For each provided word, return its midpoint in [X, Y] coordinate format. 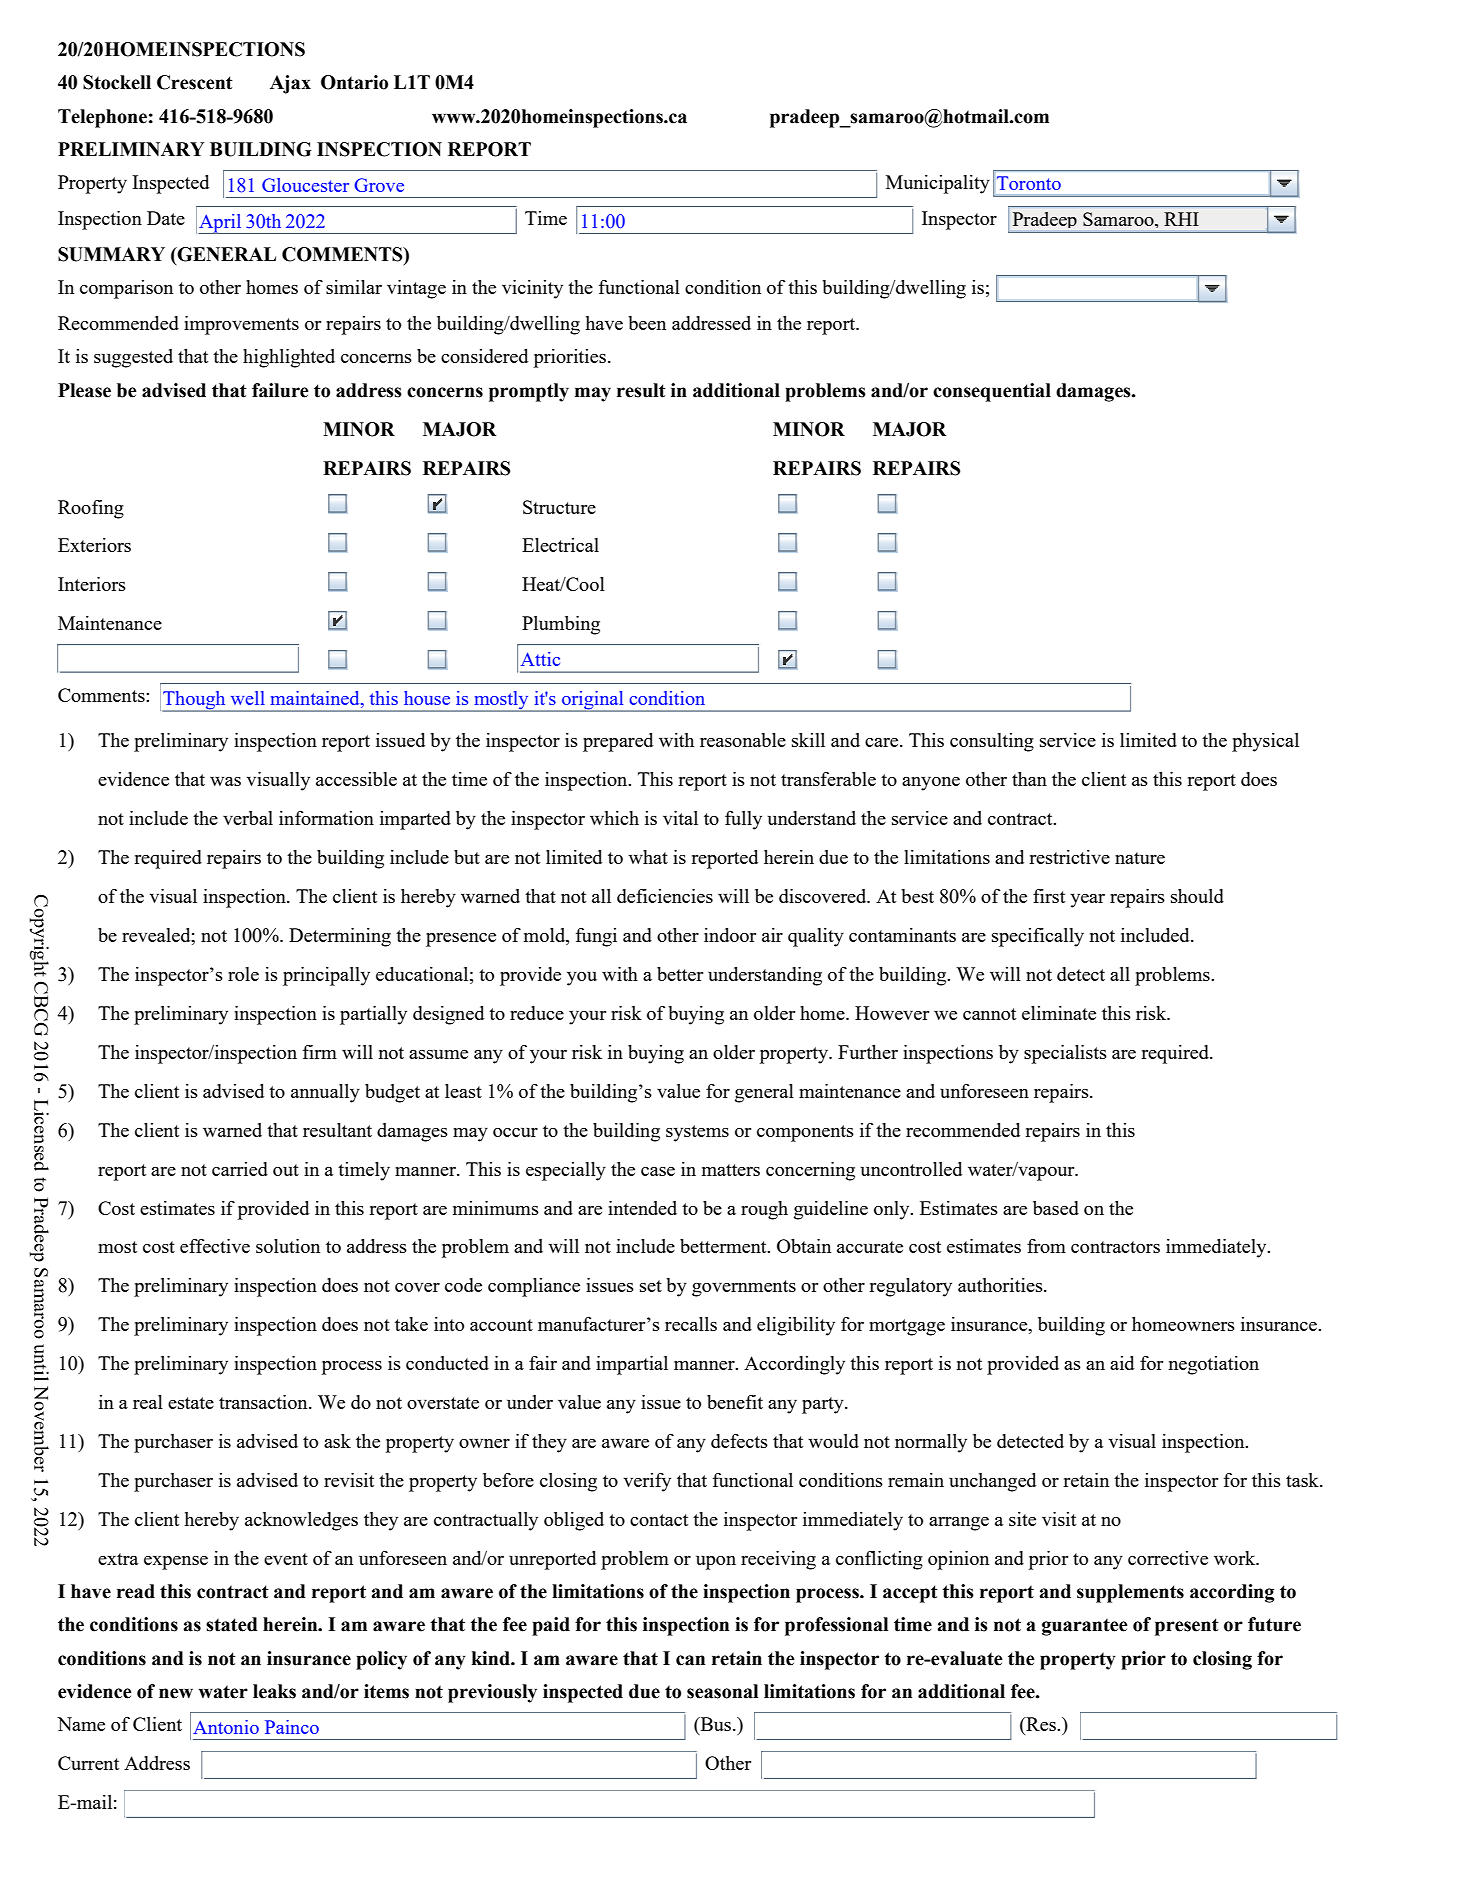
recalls [691, 1324]
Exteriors [94, 545]
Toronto [1029, 183]
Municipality [938, 184]
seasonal [722, 1691]
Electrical [560, 545]
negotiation [1214, 1365]
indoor [730, 935]
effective [215, 1246]
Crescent [195, 82]
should [1197, 896]
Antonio [226, 1727]
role [243, 974]
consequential [992, 392]
